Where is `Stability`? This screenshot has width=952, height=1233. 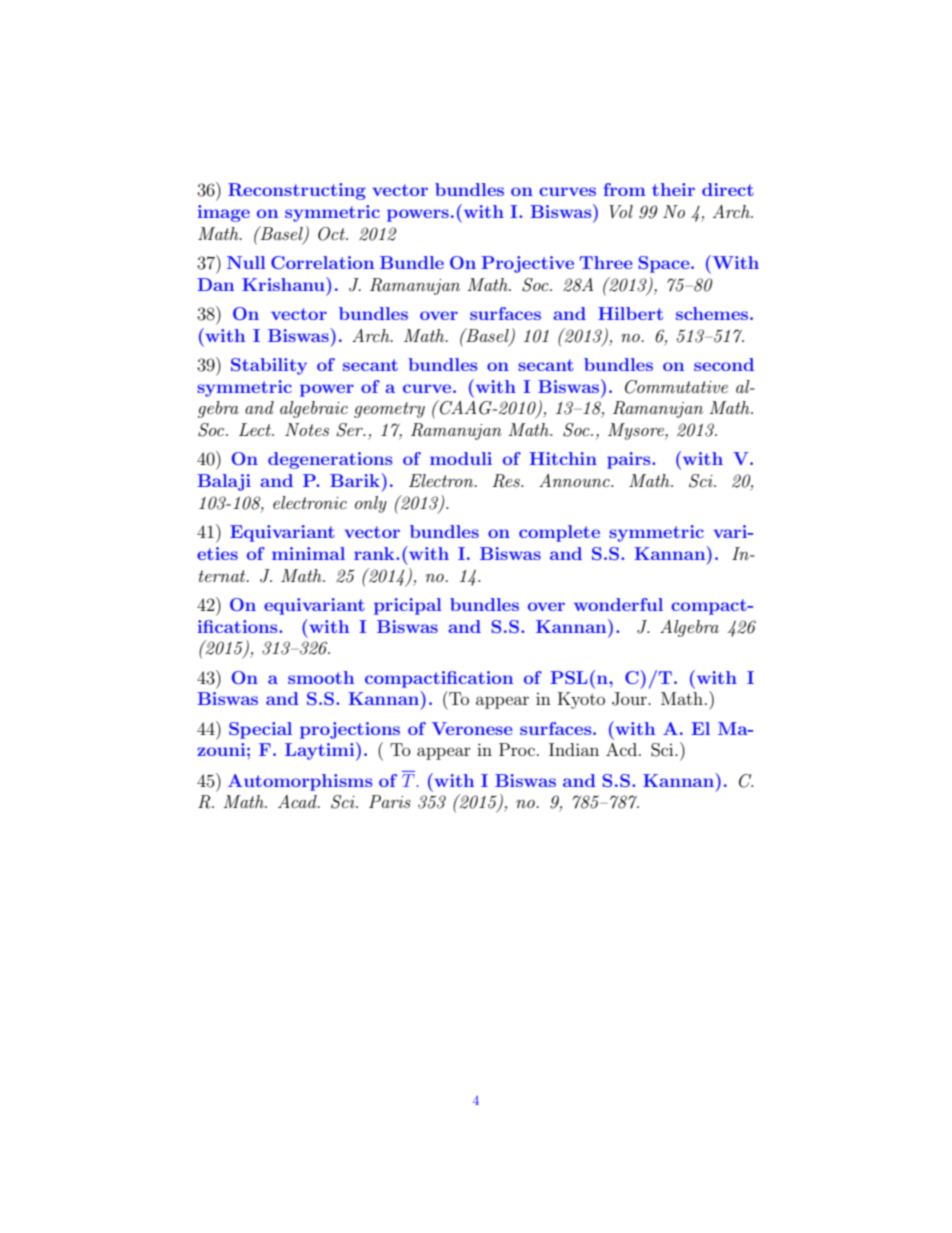 Stability is located at coordinates (269, 366).
